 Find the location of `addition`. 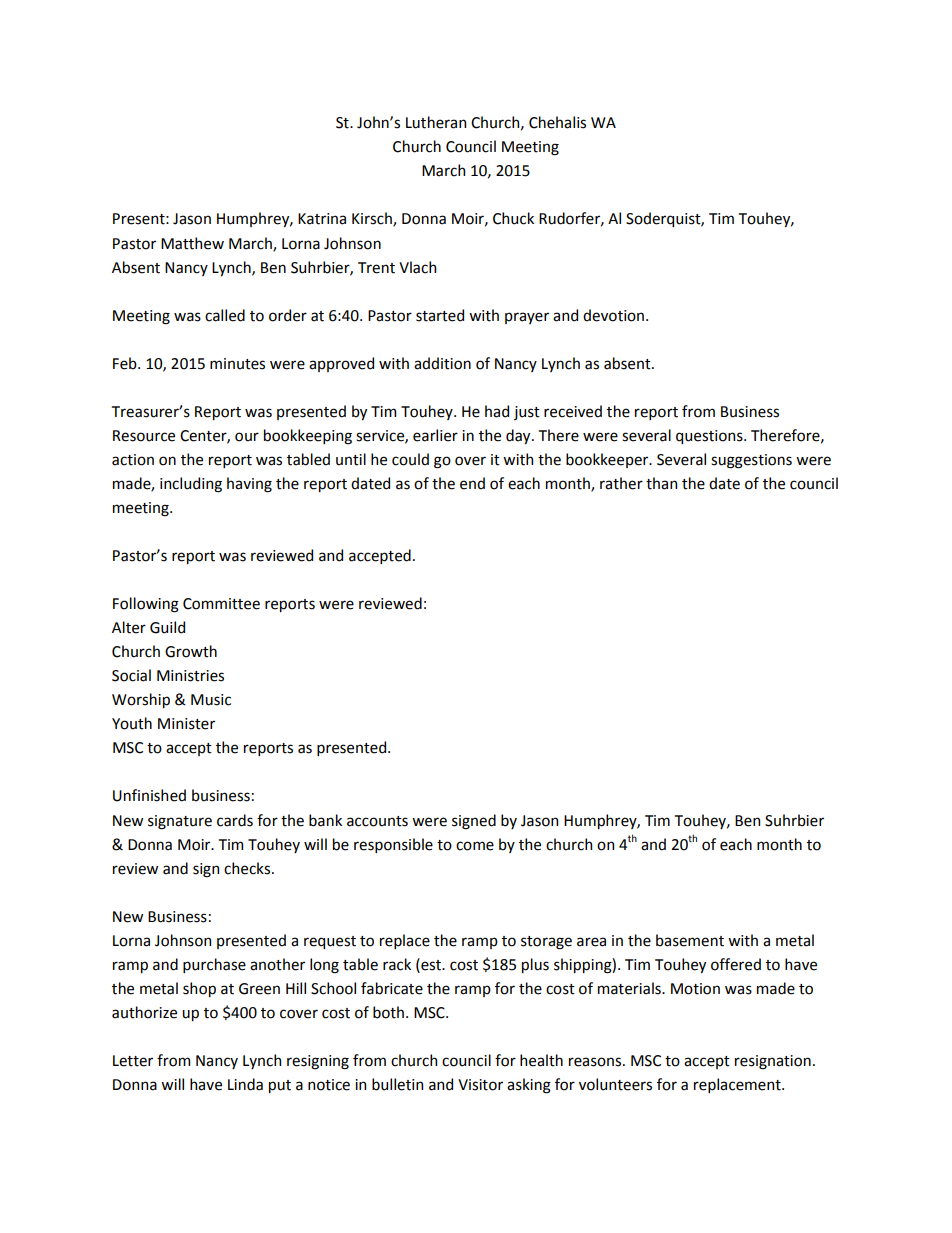

addition is located at coordinates (442, 363).
